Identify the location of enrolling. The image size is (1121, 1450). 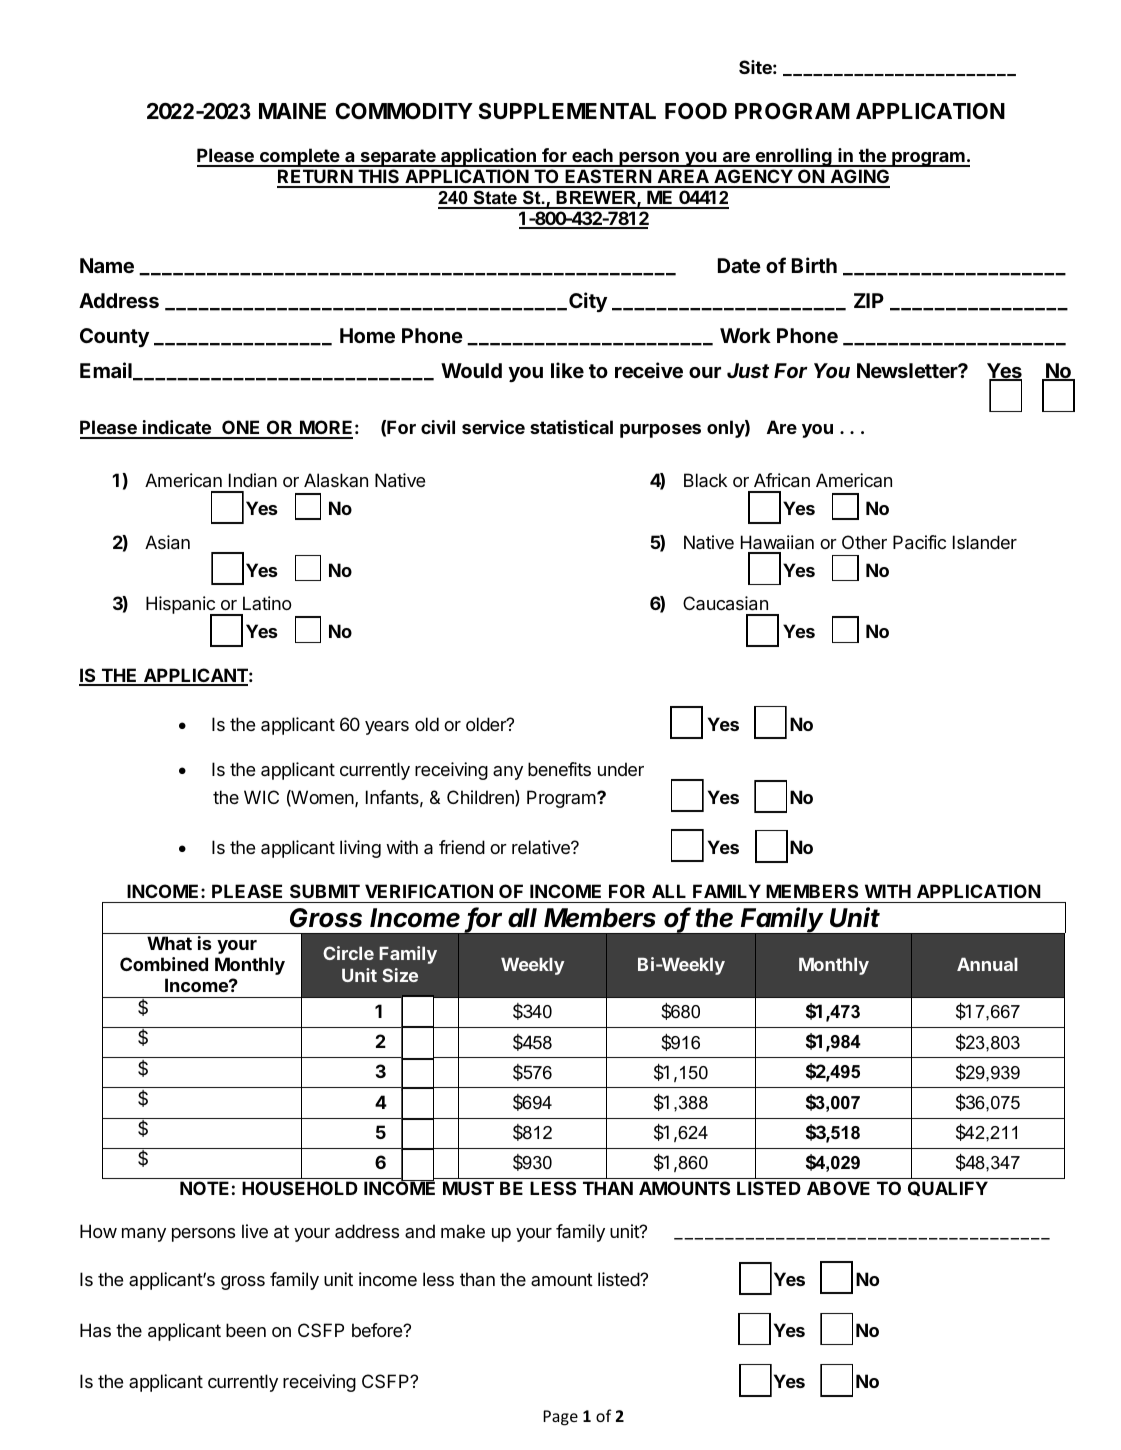
(793, 157).
